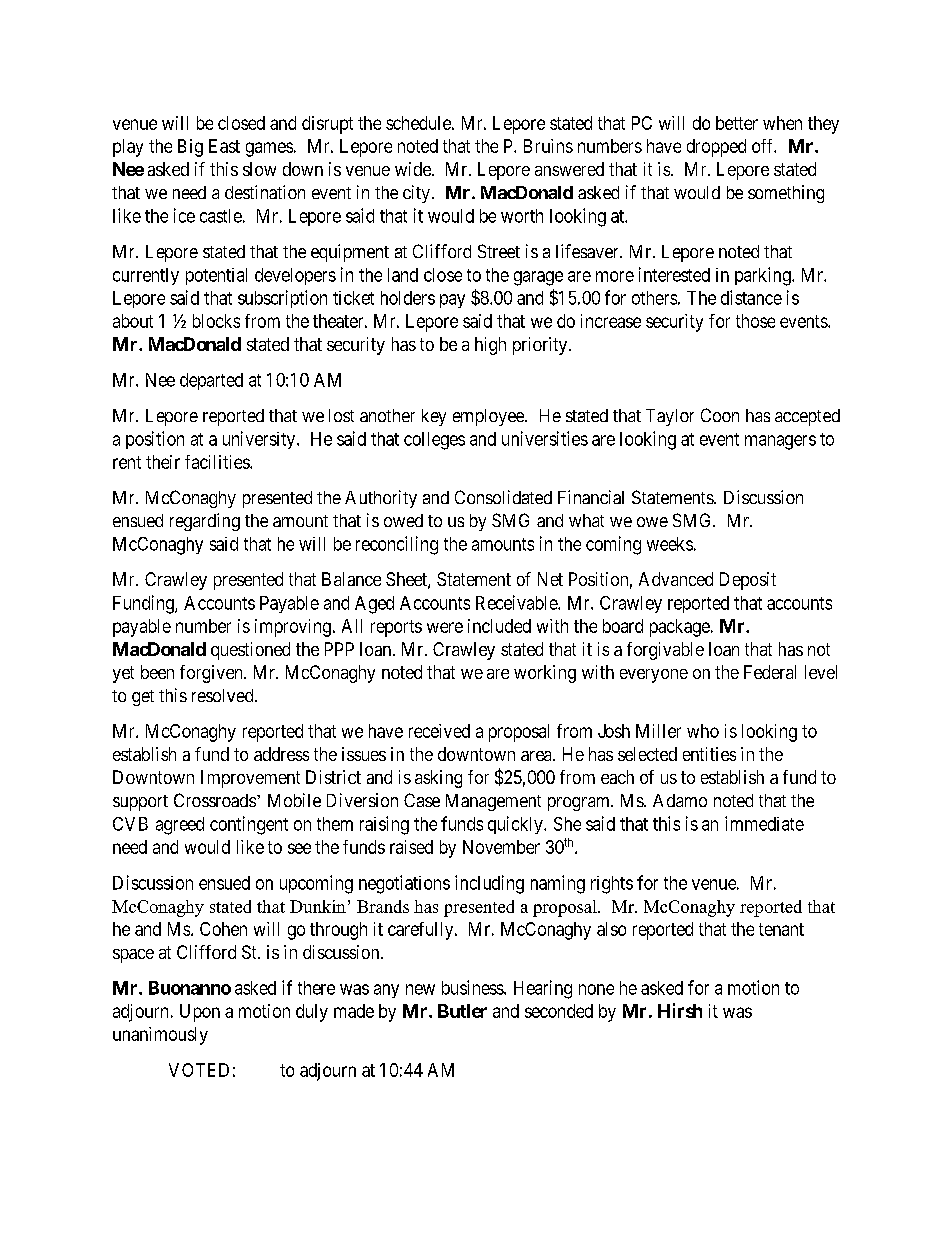 The height and width of the image is (1233, 952). I want to click on facilities, so click(218, 462).
